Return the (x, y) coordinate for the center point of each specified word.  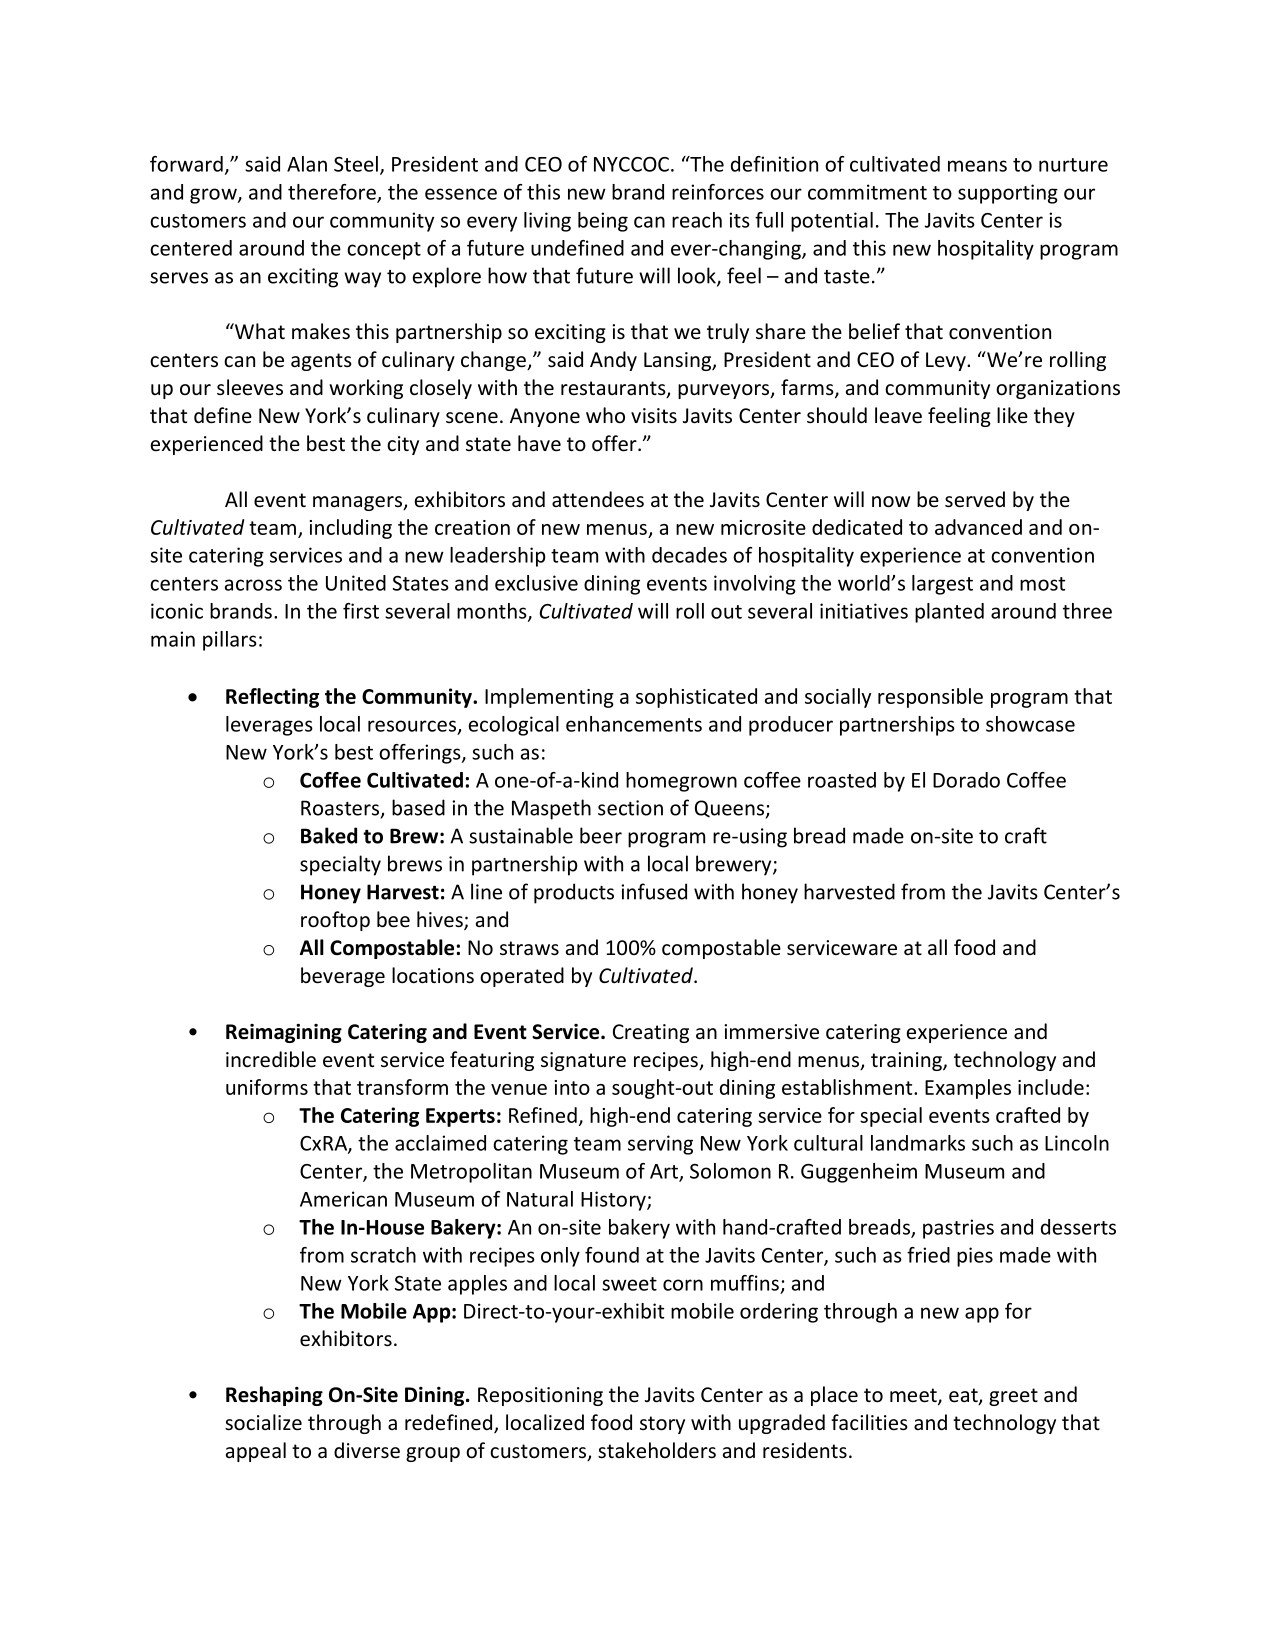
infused (654, 891)
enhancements (634, 724)
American (343, 1199)
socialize (263, 1422)
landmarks (918, 1143)
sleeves (250, 387)
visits (654, 416)
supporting (1008, 194)
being (603, 222)
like (1012, 415)
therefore (333, 193)
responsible (930, 698)
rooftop (335, 921)
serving (660, 1145)
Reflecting (272, 698)
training (907, 1061)
